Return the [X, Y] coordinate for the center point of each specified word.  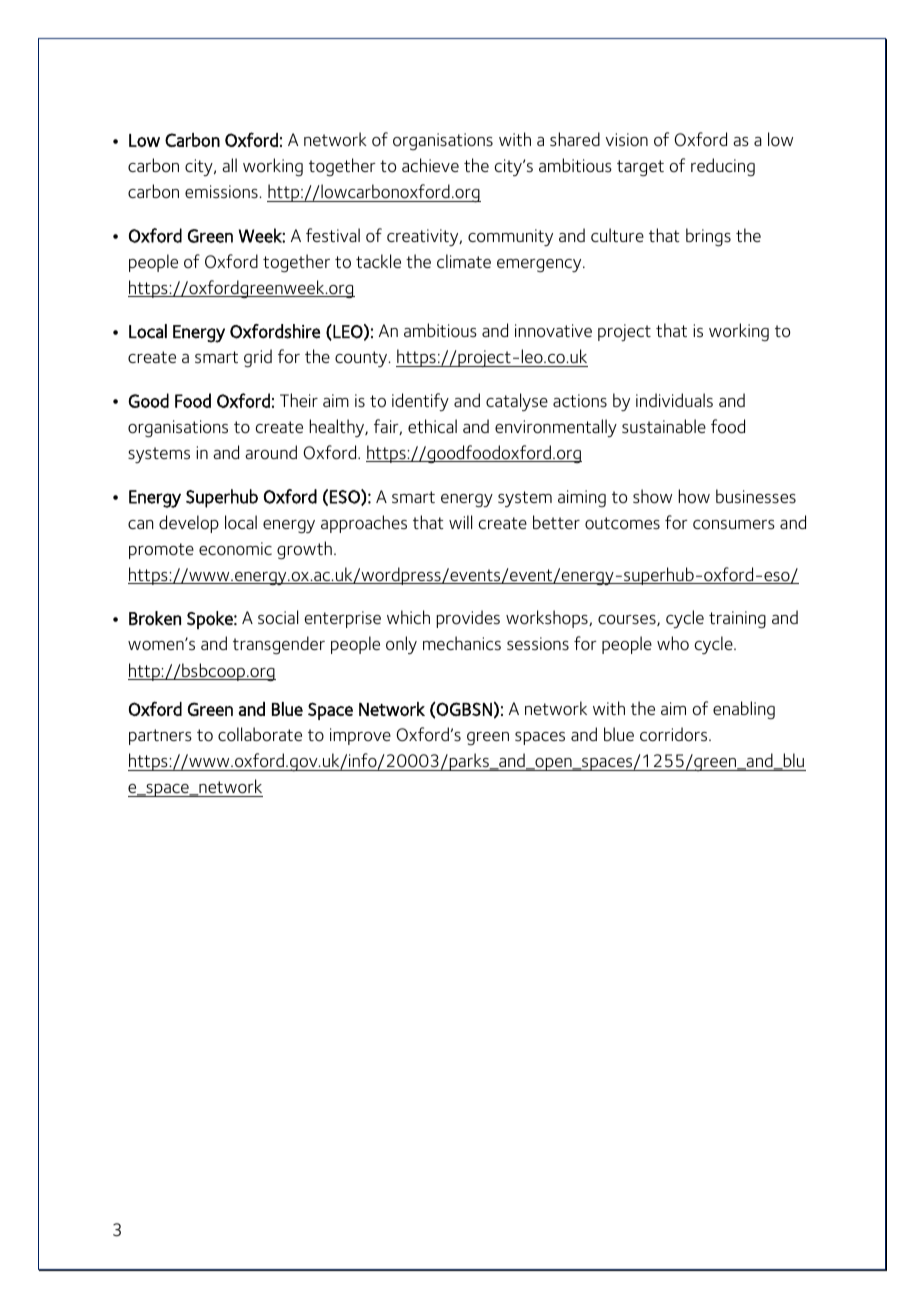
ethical [432, 426]
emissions [222, 192]
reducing [723, 167]
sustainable [664, 426]
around [271, 452]
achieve [430, 165]
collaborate [260, 734]
